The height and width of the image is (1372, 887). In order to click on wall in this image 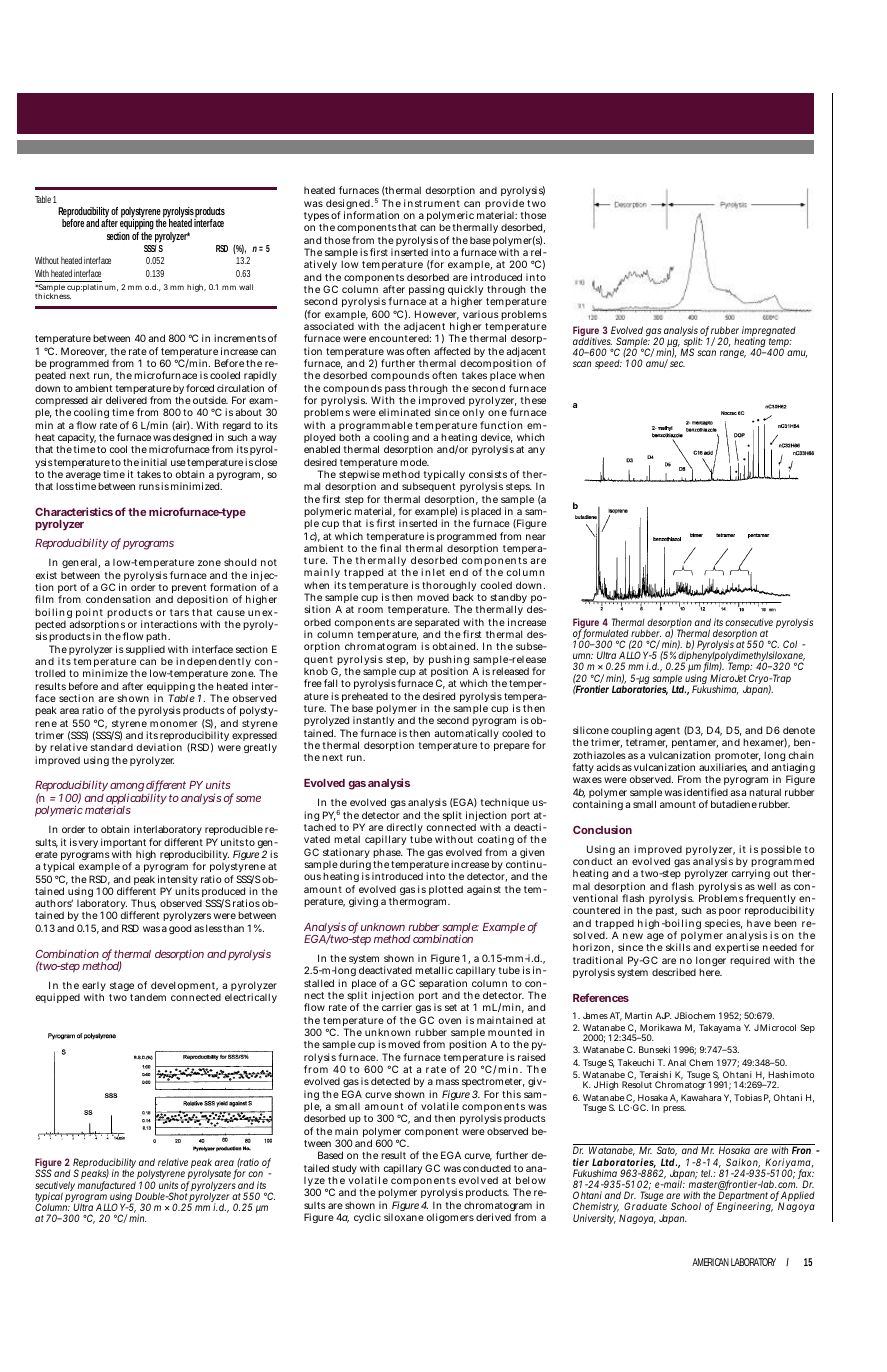, I will do `click(246, 287)`.
